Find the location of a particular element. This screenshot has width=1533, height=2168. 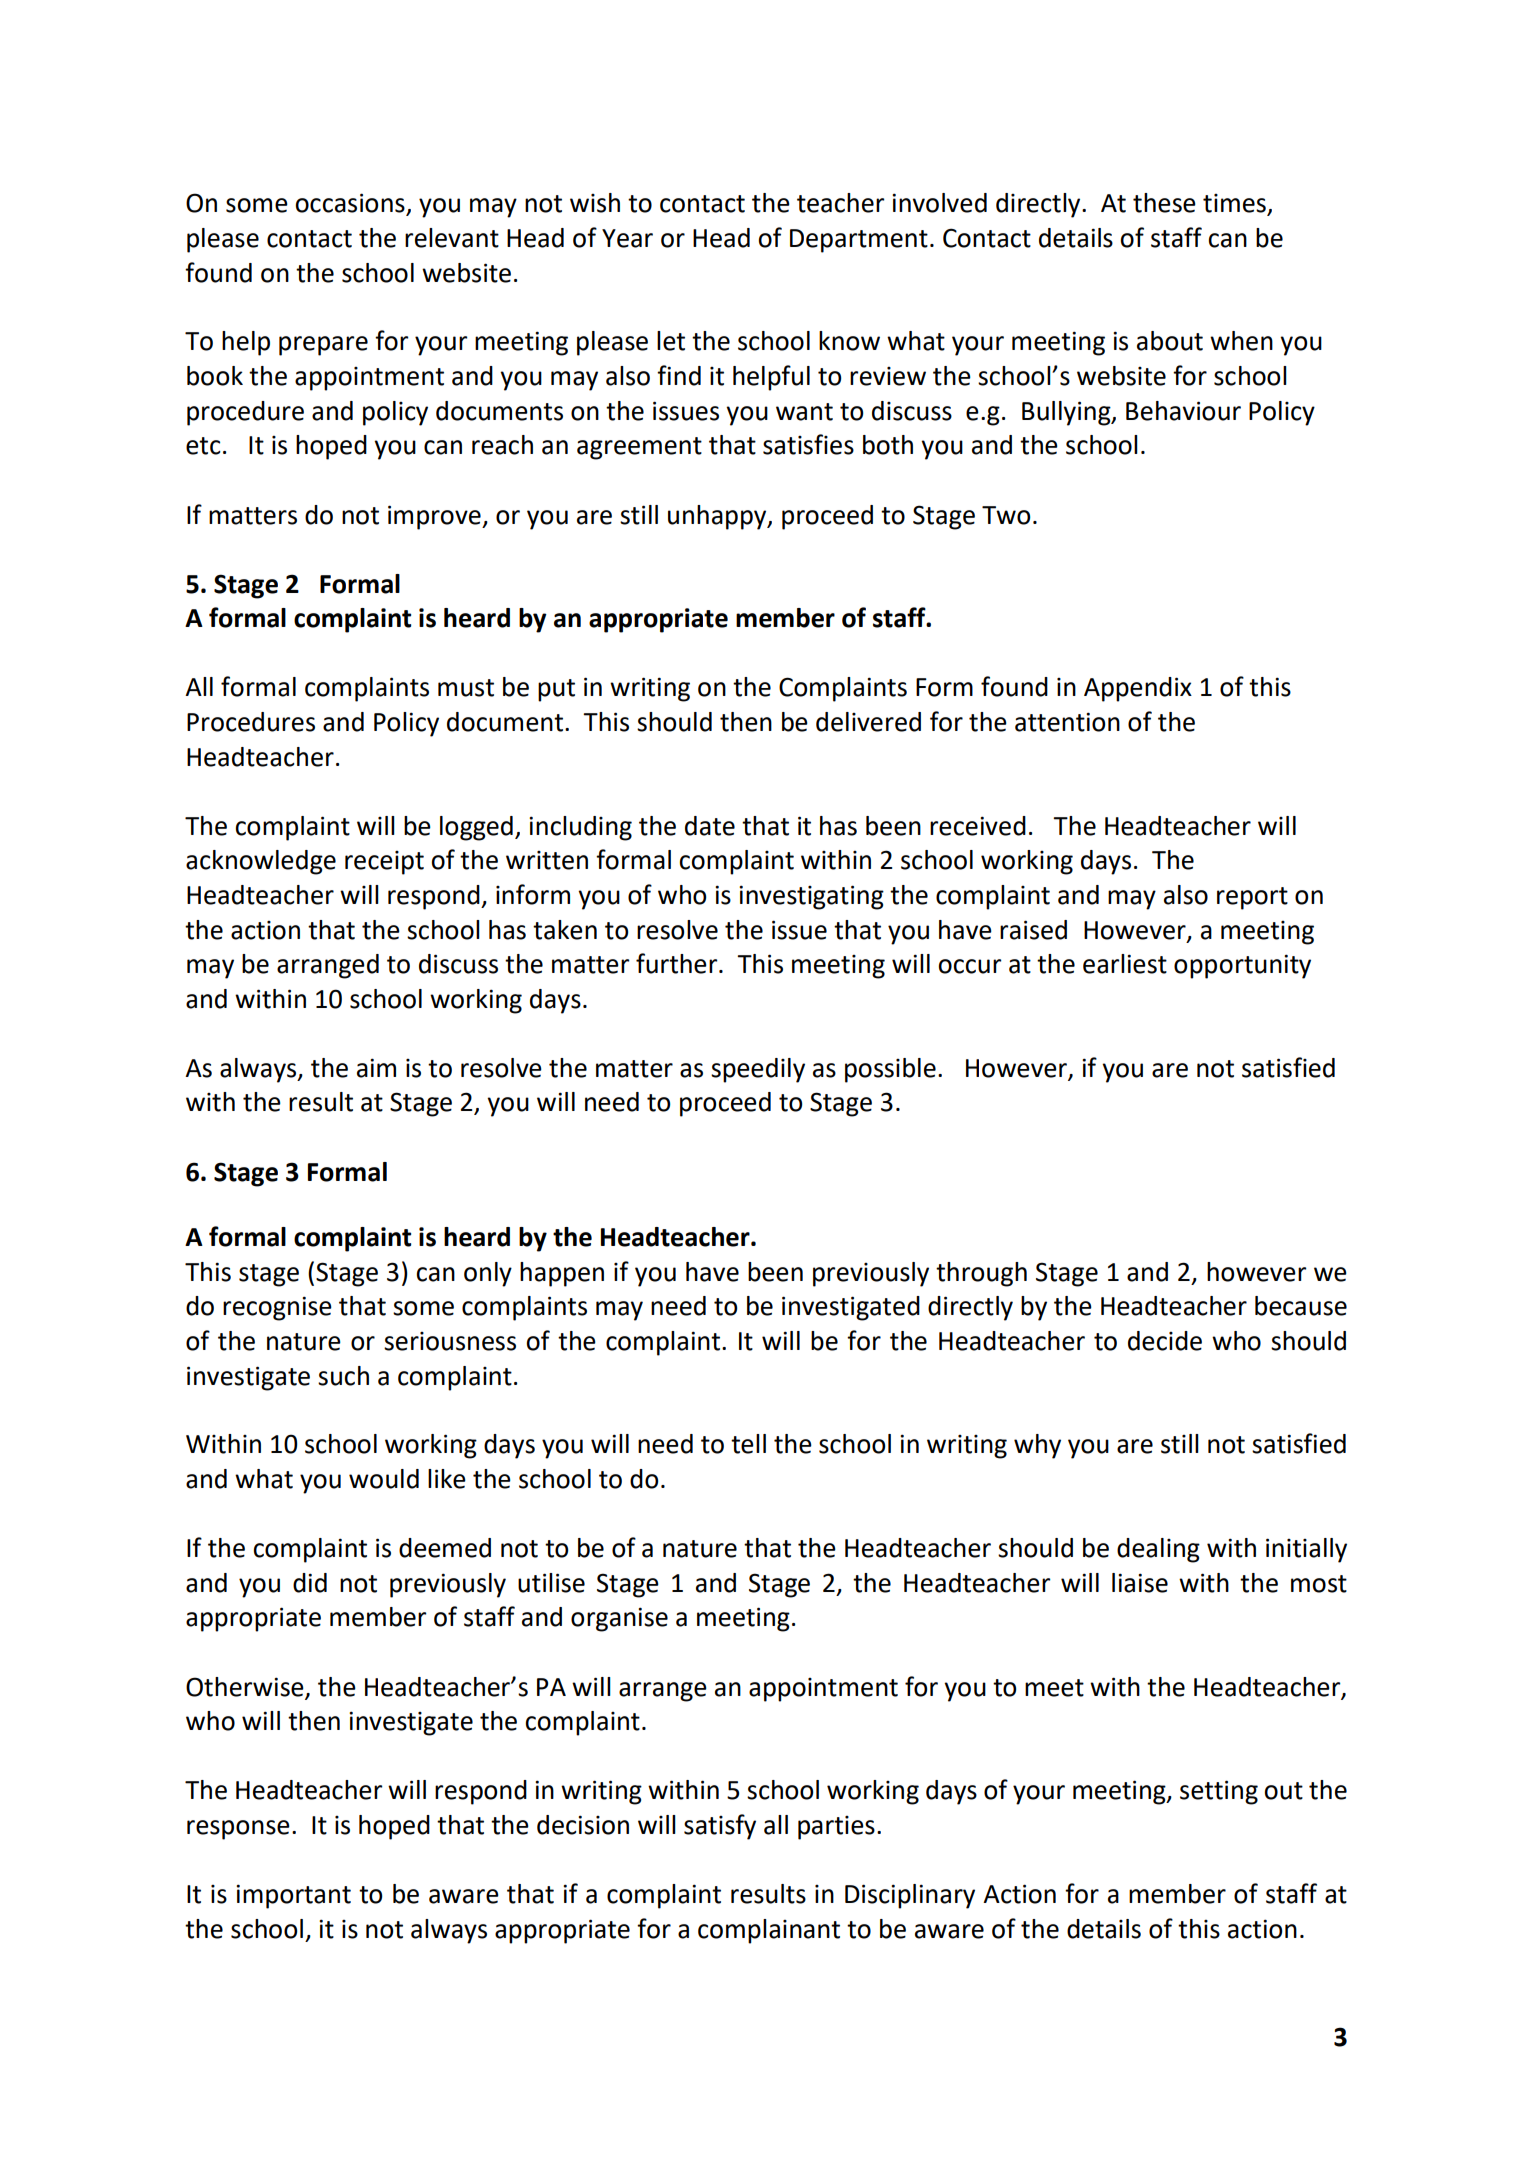

Department is located at coordinates (859, 241).
